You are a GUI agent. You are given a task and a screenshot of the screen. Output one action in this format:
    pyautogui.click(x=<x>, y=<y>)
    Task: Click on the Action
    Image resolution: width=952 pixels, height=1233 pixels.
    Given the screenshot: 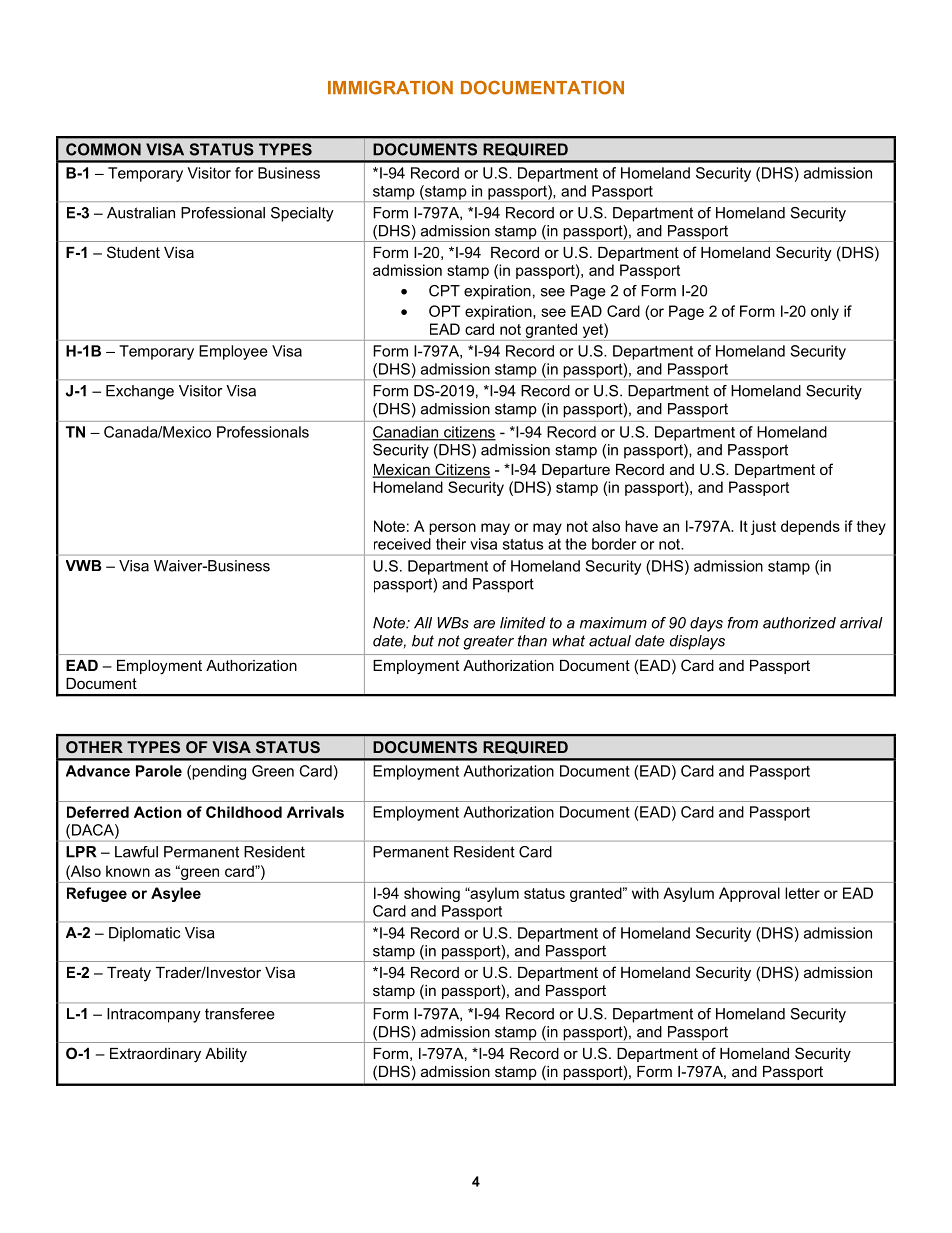 What is the action you would take?
    pyautogui.click(x=158, y=812)
